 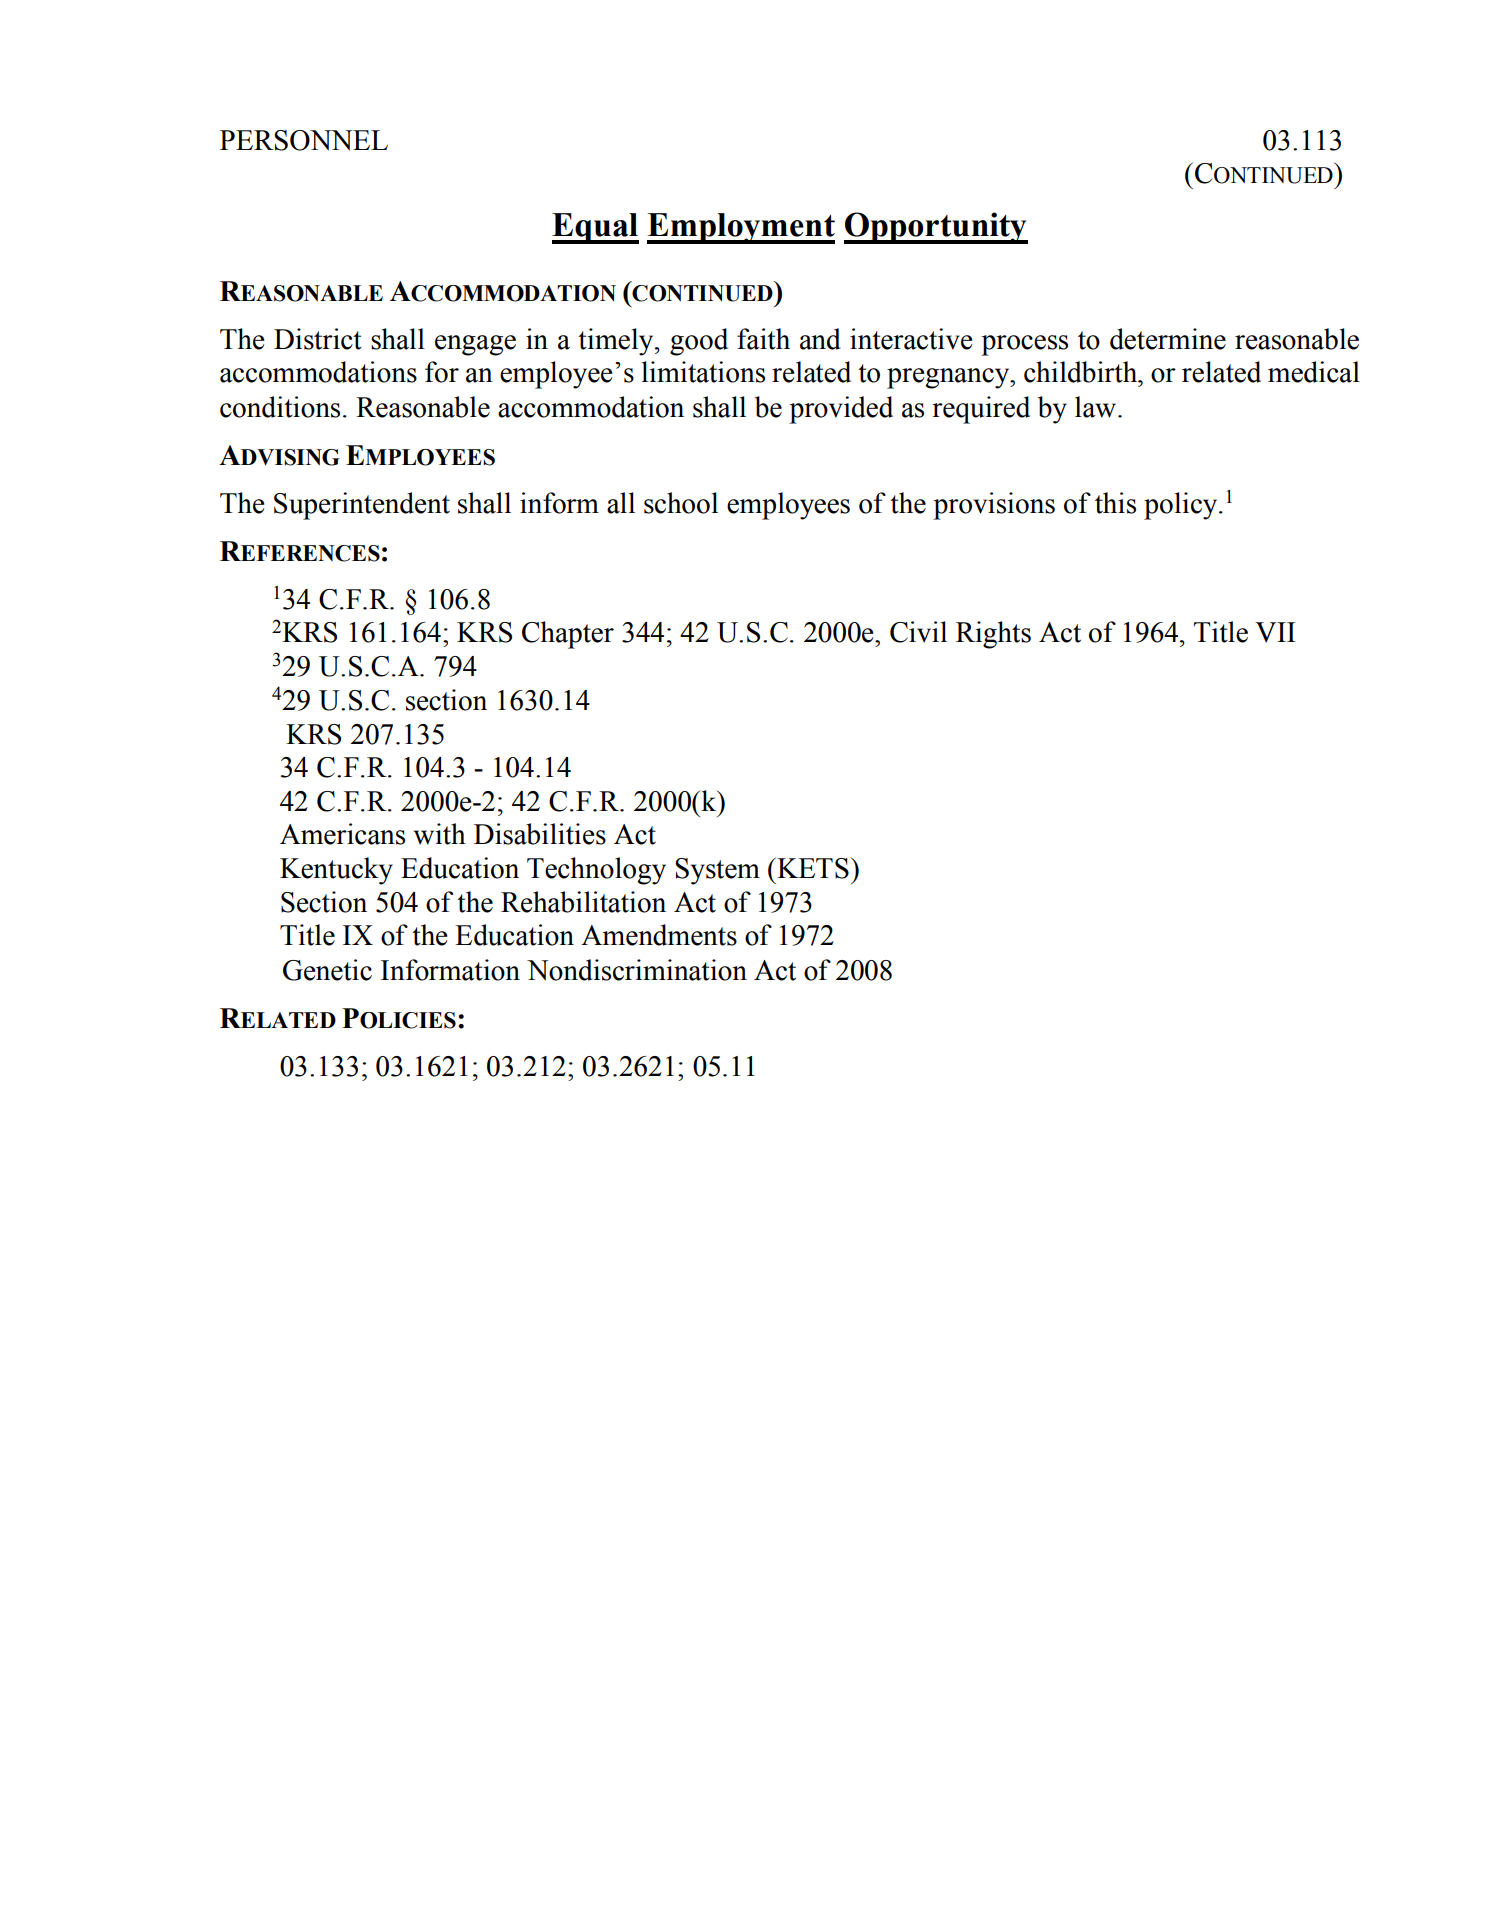 I want to click on determine, so click(x=1168, y=339).
